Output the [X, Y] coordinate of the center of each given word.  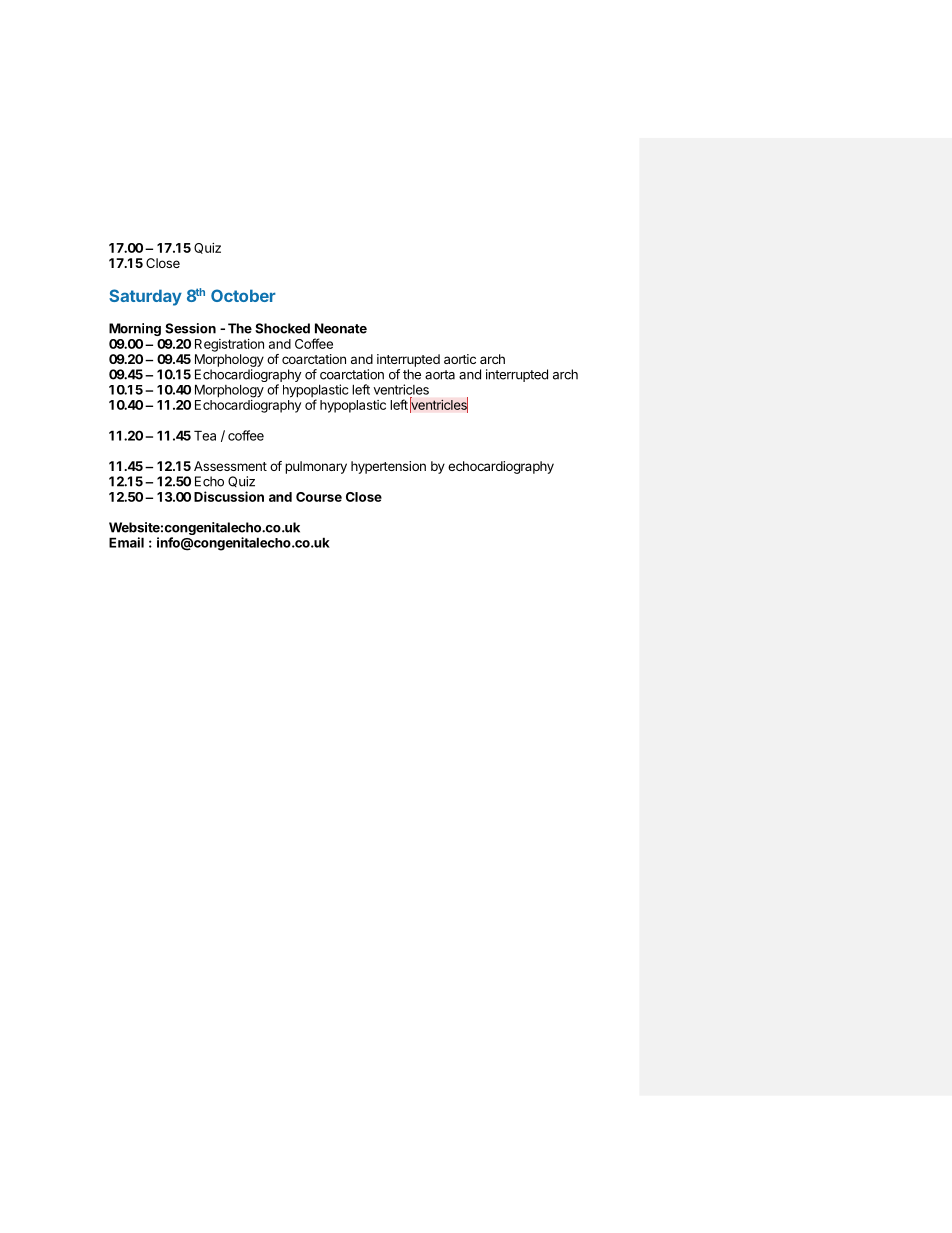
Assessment [230, 466]
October [243, 295]
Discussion [229, 496]
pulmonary [316, 467]
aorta [440, 375]
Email [126, 542]
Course [319, 497]
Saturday [145, 297]
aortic [460, 359]
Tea [205, 435]
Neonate [341, 328]
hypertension [388, 467]
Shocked [282, 328]
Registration [229, 345]
